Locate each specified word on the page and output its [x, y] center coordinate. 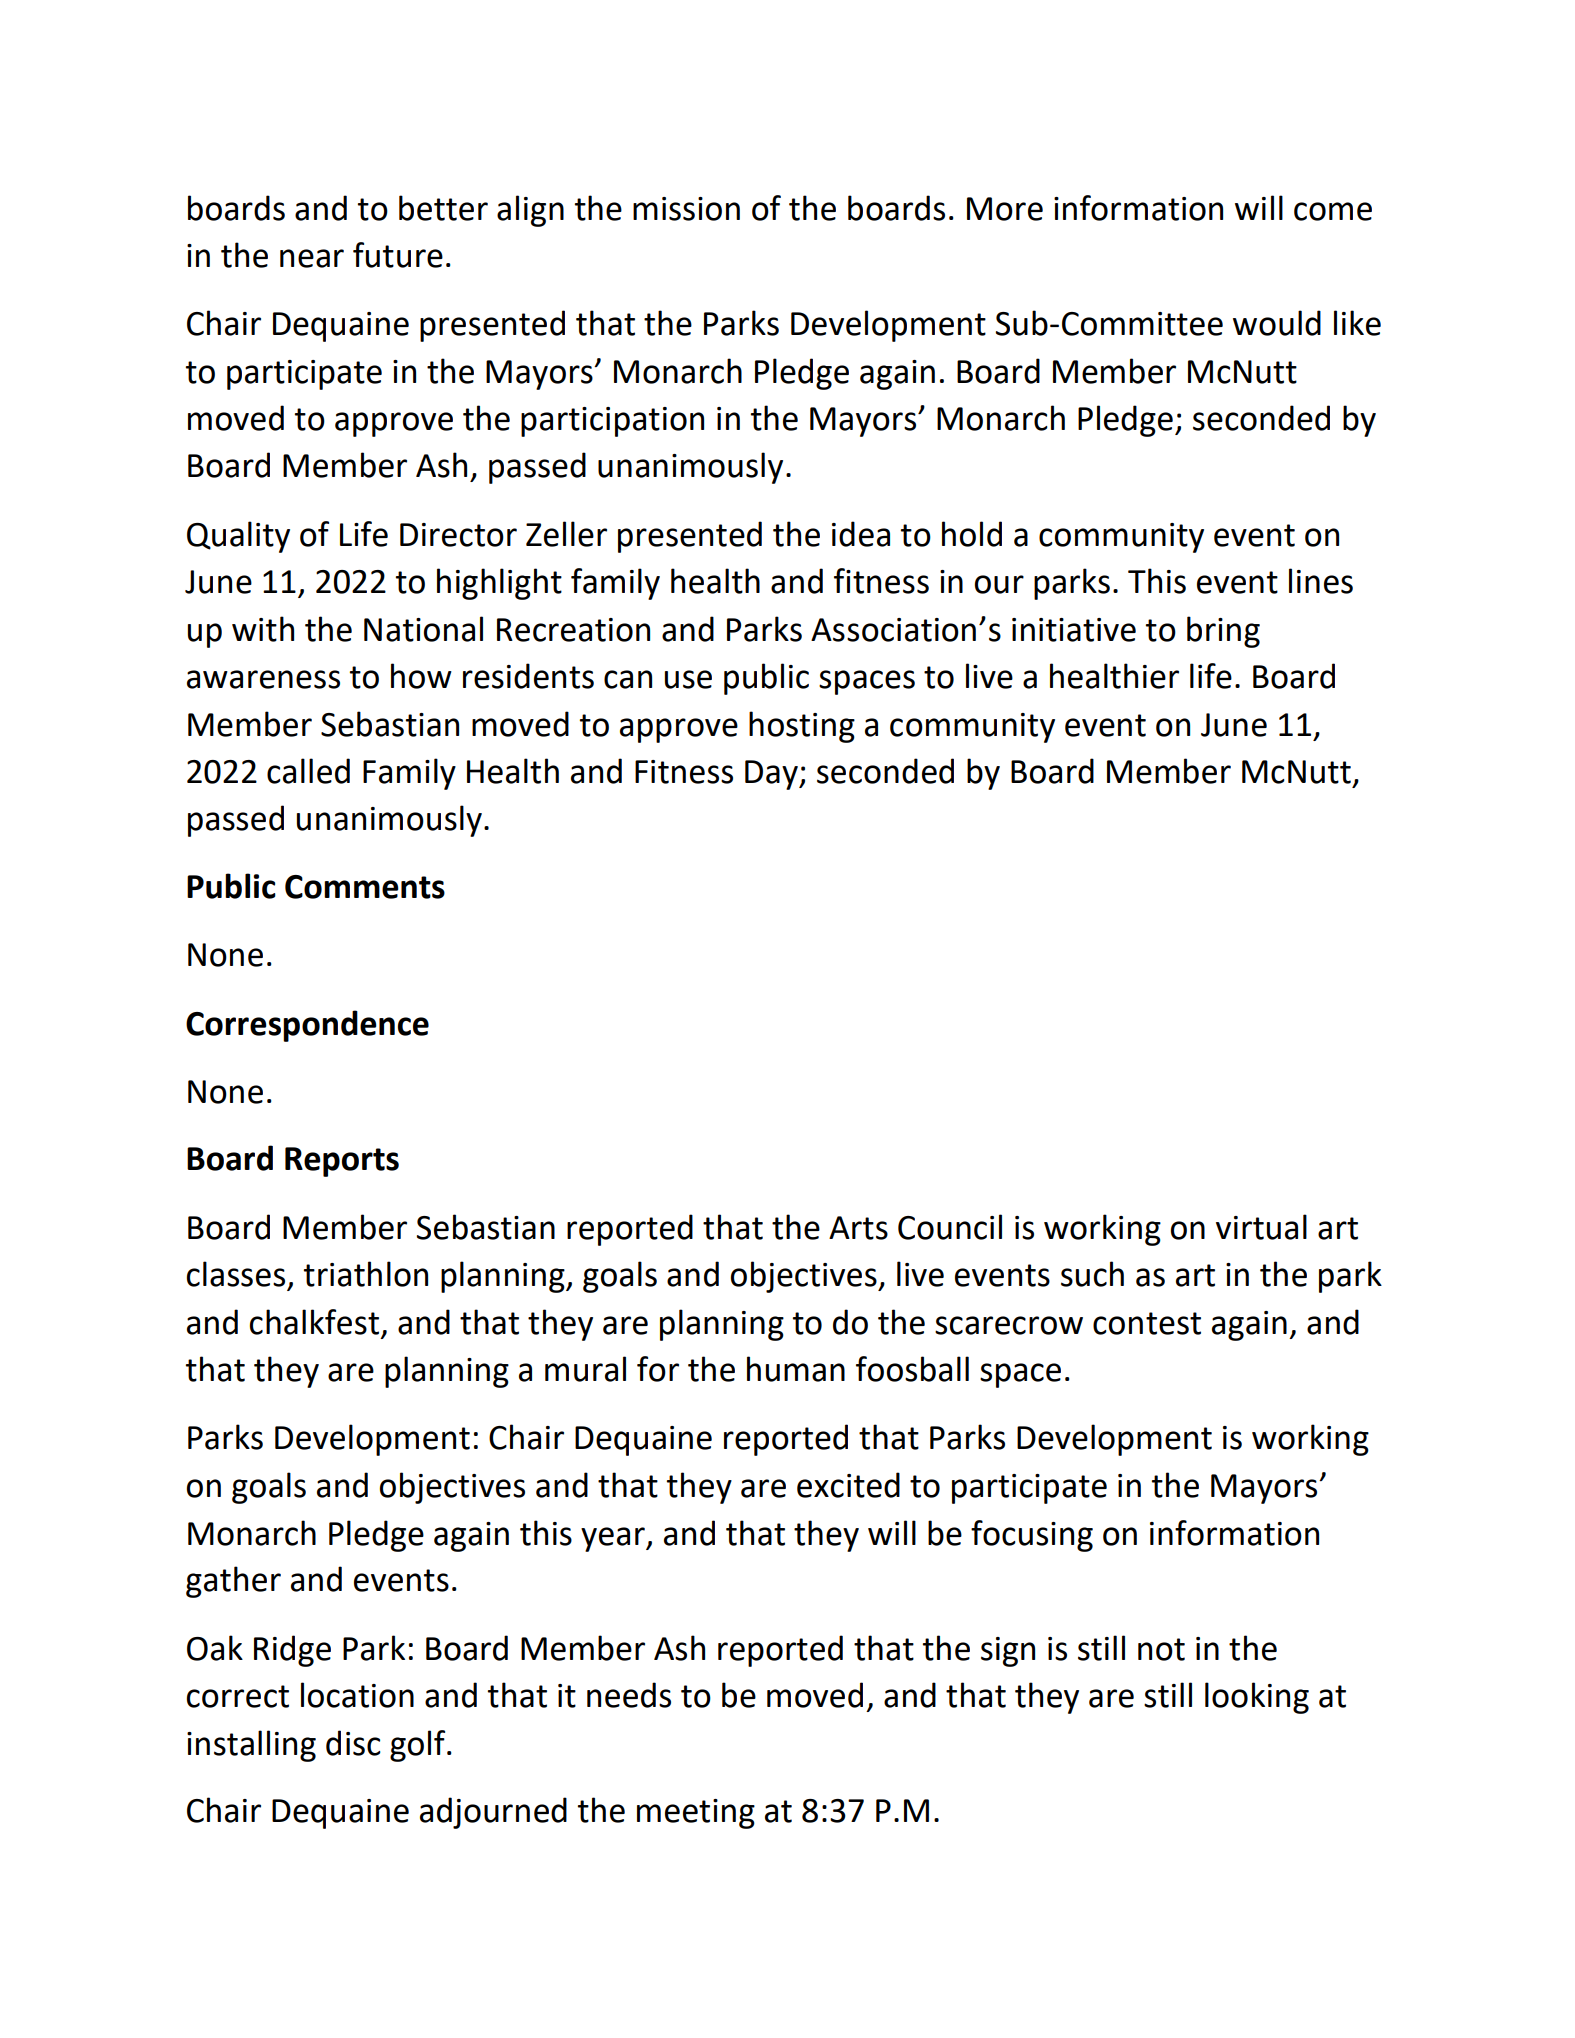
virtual [1261, 1227]
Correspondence [307, 1026]
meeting [696, 1814]
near [312, 258]
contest [1147, 1323]
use [688, 679]
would [1277, 323]
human [796, 1369]
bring [1223, 632]
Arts [858, 1228]
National [423, 629]
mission [686, 209]
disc [353, 1743]
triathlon [366, 1274]
